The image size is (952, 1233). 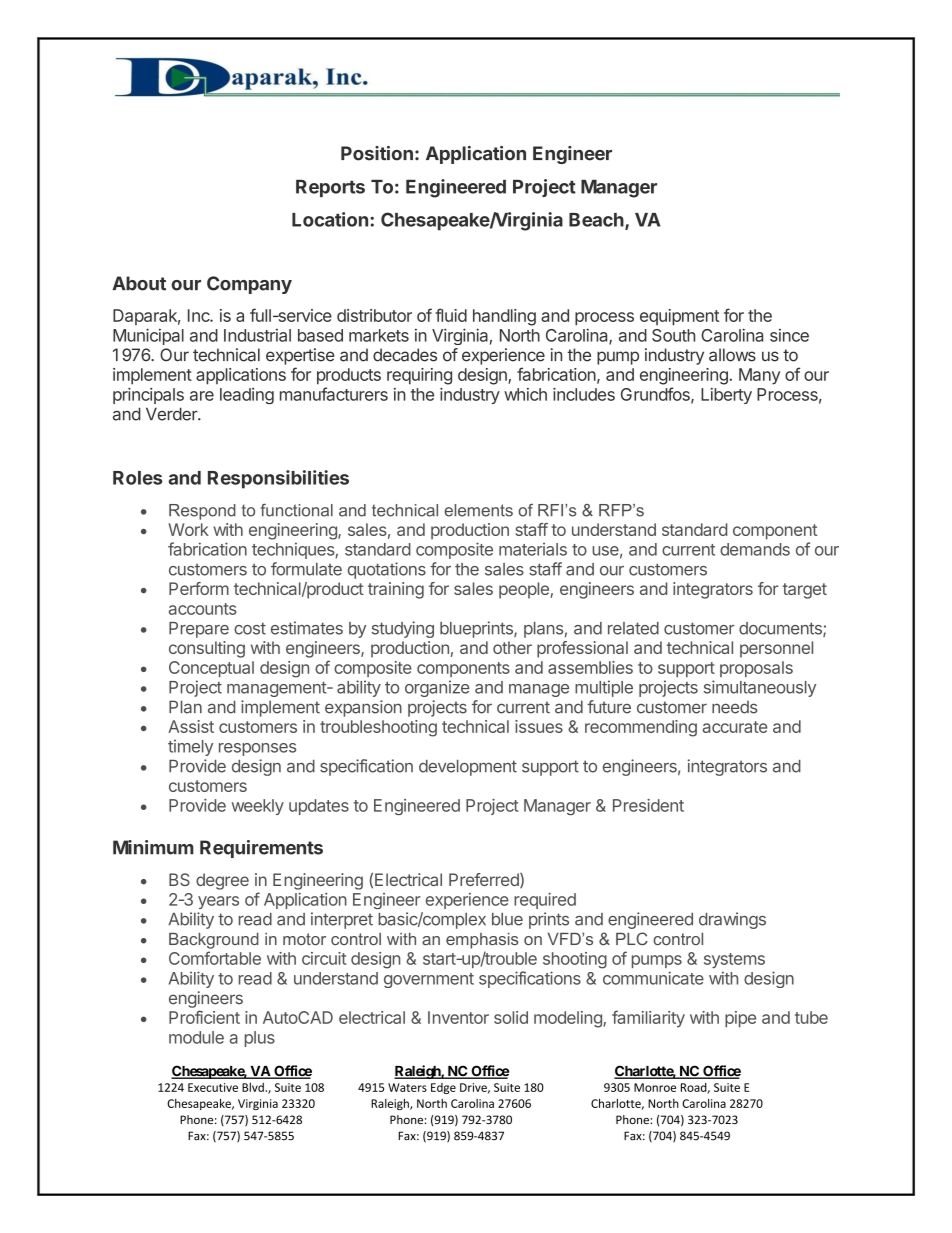 What do you see at coordinates (330, 188) in the document?
I see `Reports` at bounding box center [330, 188].
